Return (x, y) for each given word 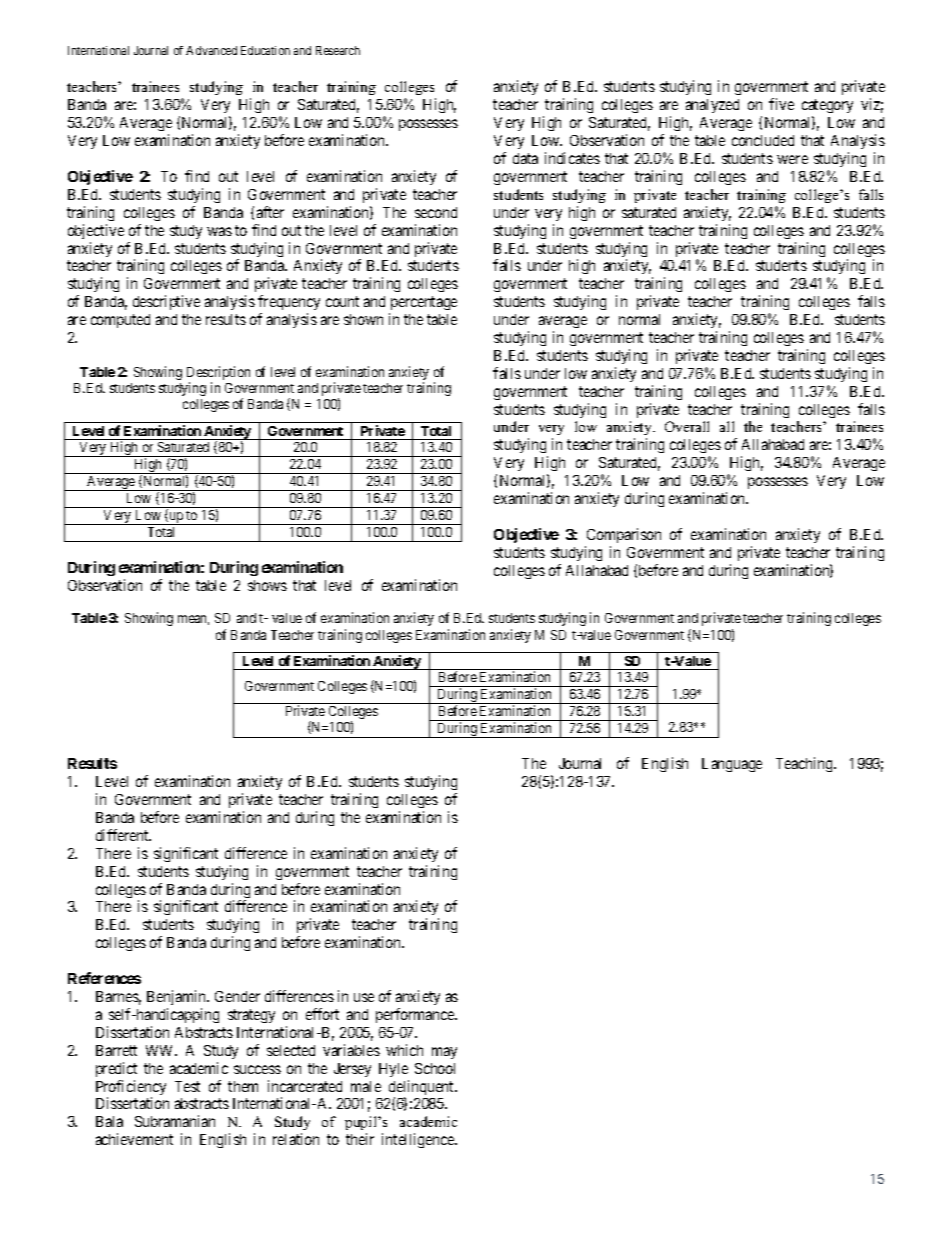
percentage (423, 305)
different (123, 835)
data (525, 158)
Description (218, 374)
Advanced (211, 50)
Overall (687, 426)
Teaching (805, 764)
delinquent (423, 1089)
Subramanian (175, 1121)
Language (732, 765)
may (444, 1053)
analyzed (712, 106)
